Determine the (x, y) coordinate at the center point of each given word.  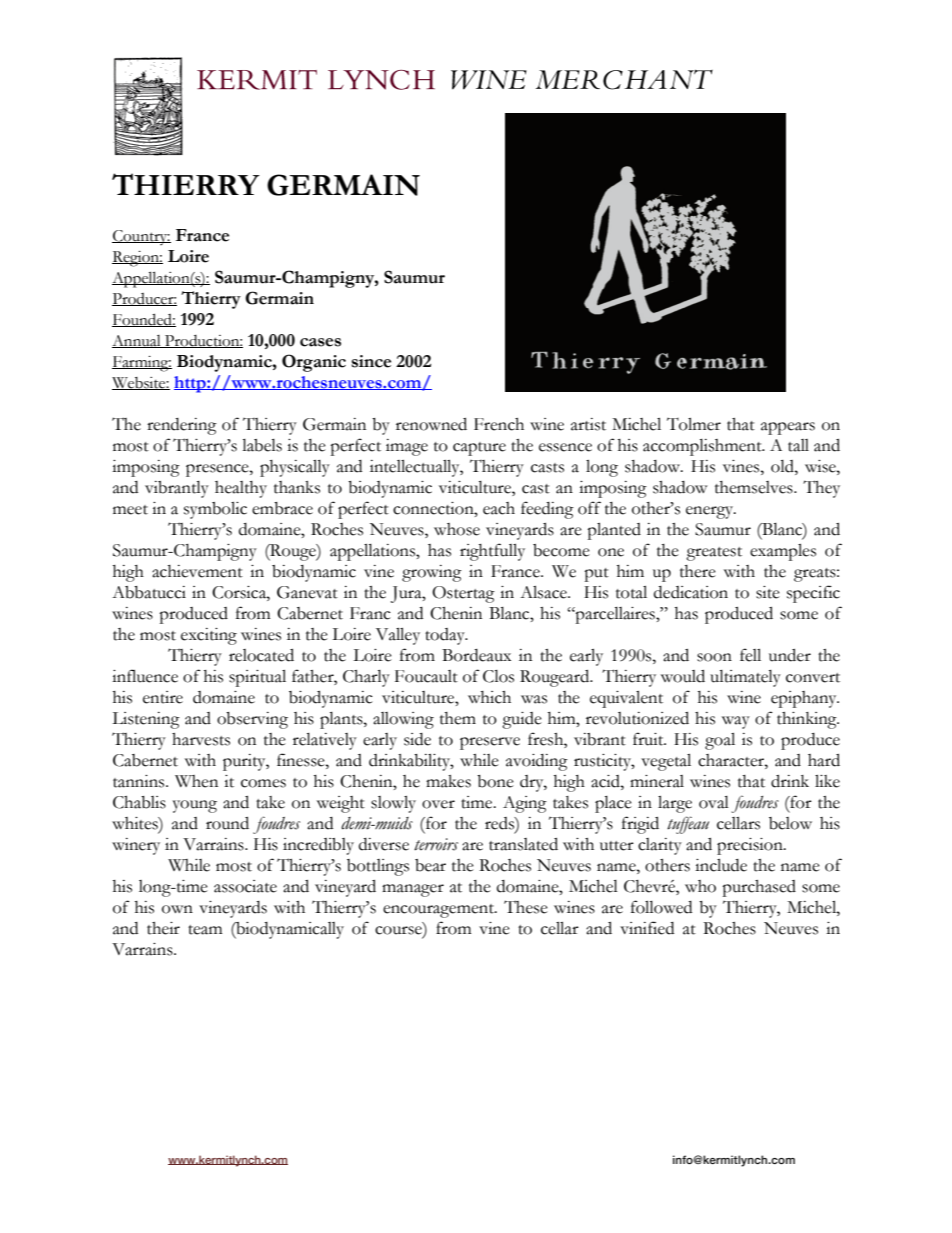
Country (141, 237)
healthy (241, 489)
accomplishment (703, 447)
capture (479, 449)
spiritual (257, 678)
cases (320, 342)
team (205, 930)
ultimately (745, 678)
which (489, 697)
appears (788, 428)
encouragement (439, 911)
